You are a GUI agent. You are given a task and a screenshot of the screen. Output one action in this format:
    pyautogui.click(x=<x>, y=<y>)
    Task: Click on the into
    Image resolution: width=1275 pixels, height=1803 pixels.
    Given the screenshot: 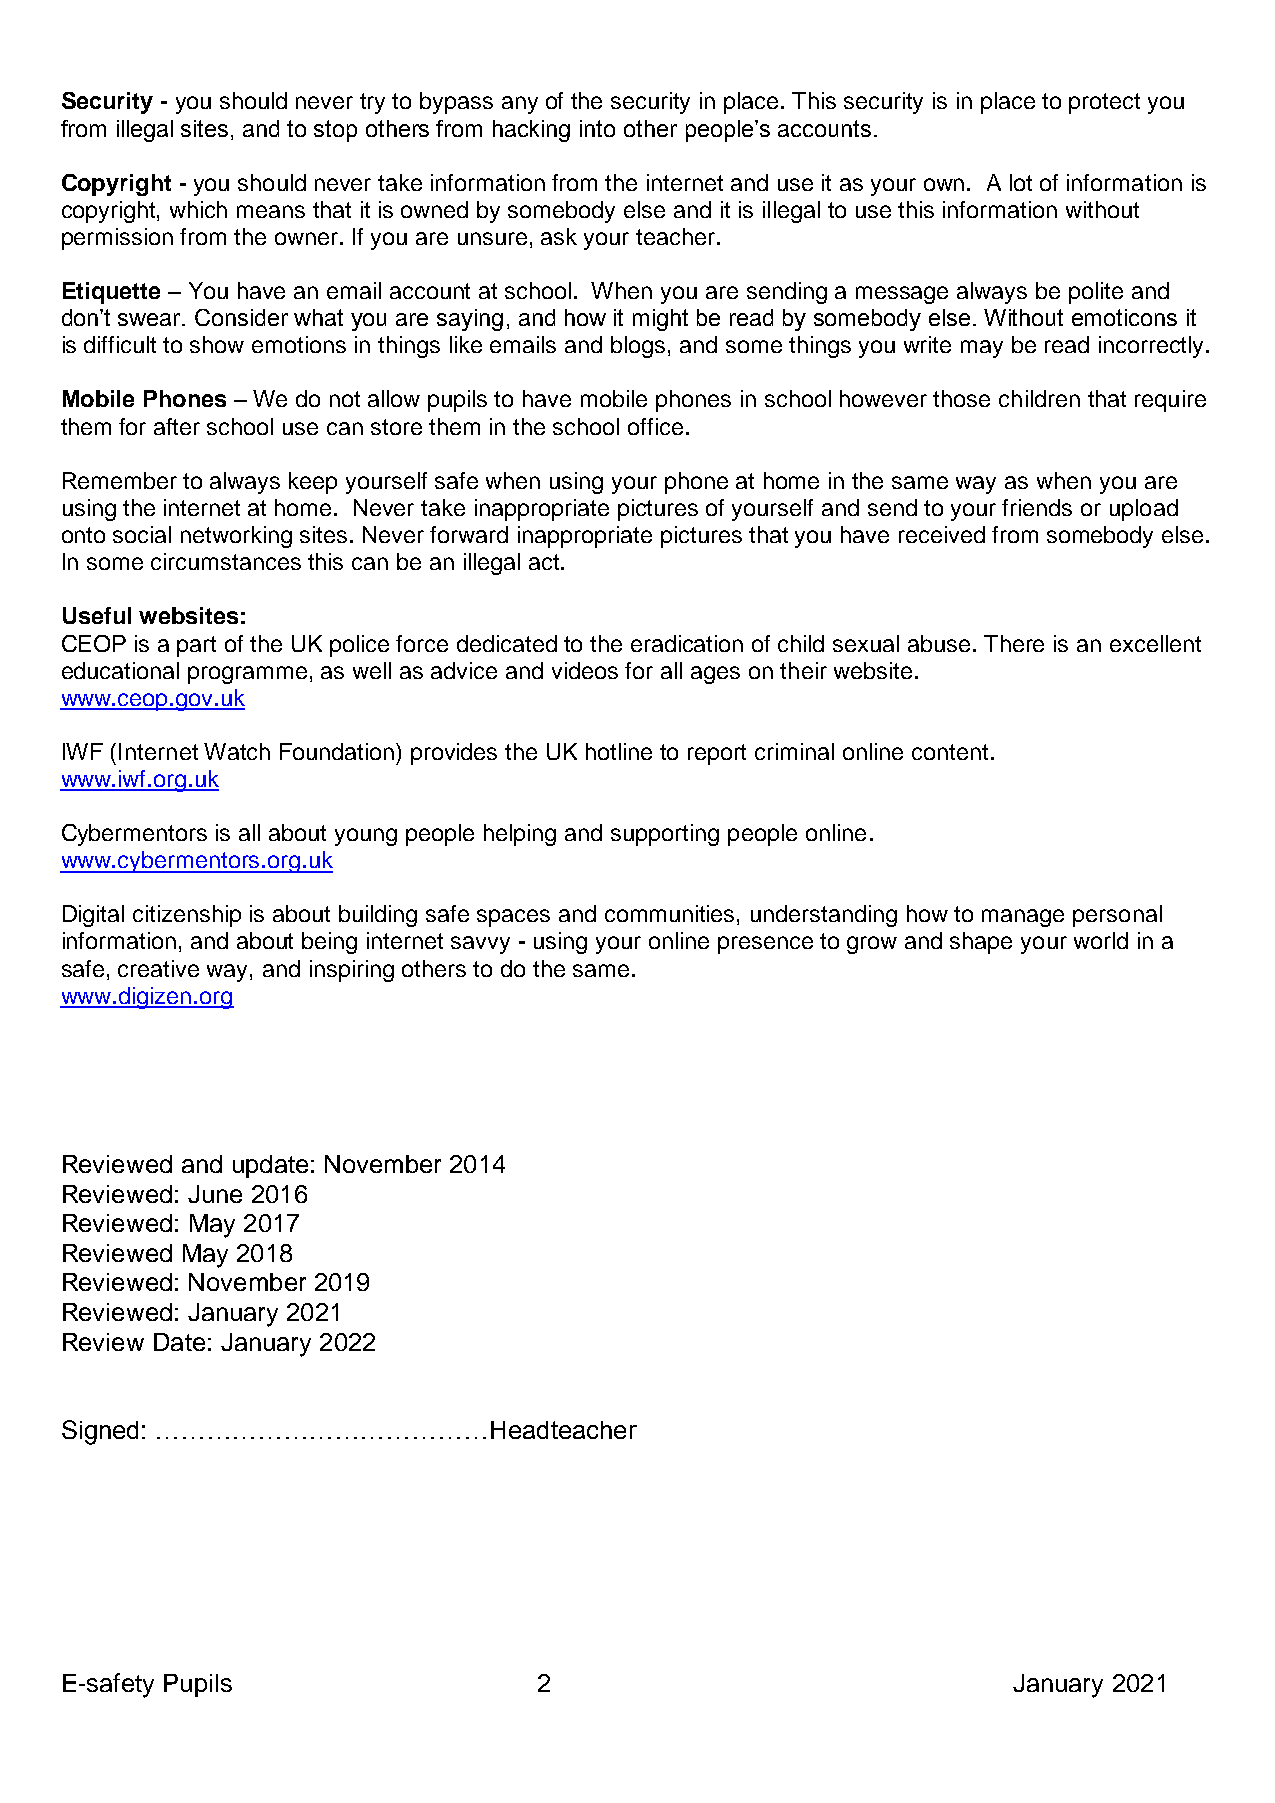 What is the action you would take?
    pyautogui.click(x=597, y=128)
